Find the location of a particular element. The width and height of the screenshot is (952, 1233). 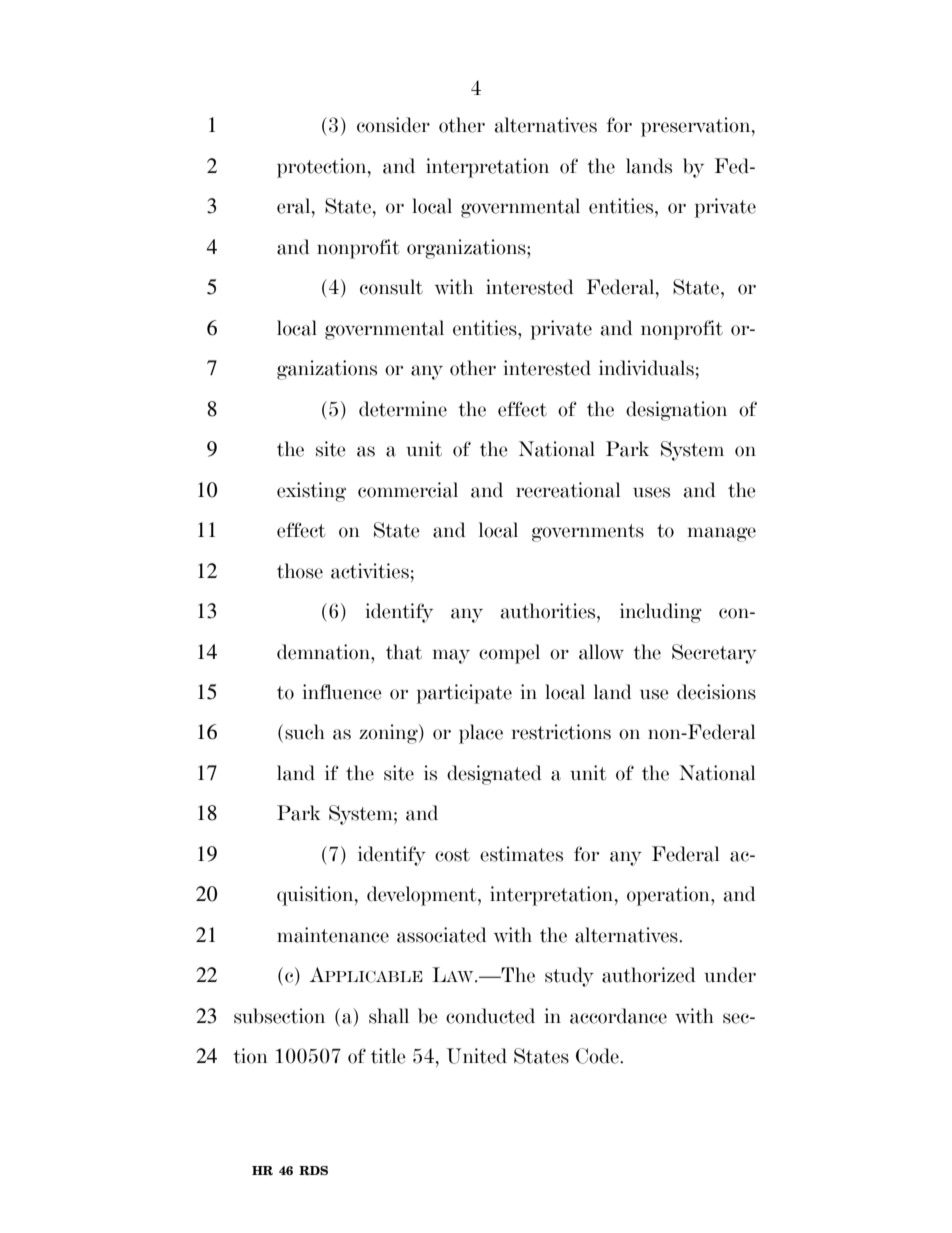

individuals is located at coordinates (646, 368).
